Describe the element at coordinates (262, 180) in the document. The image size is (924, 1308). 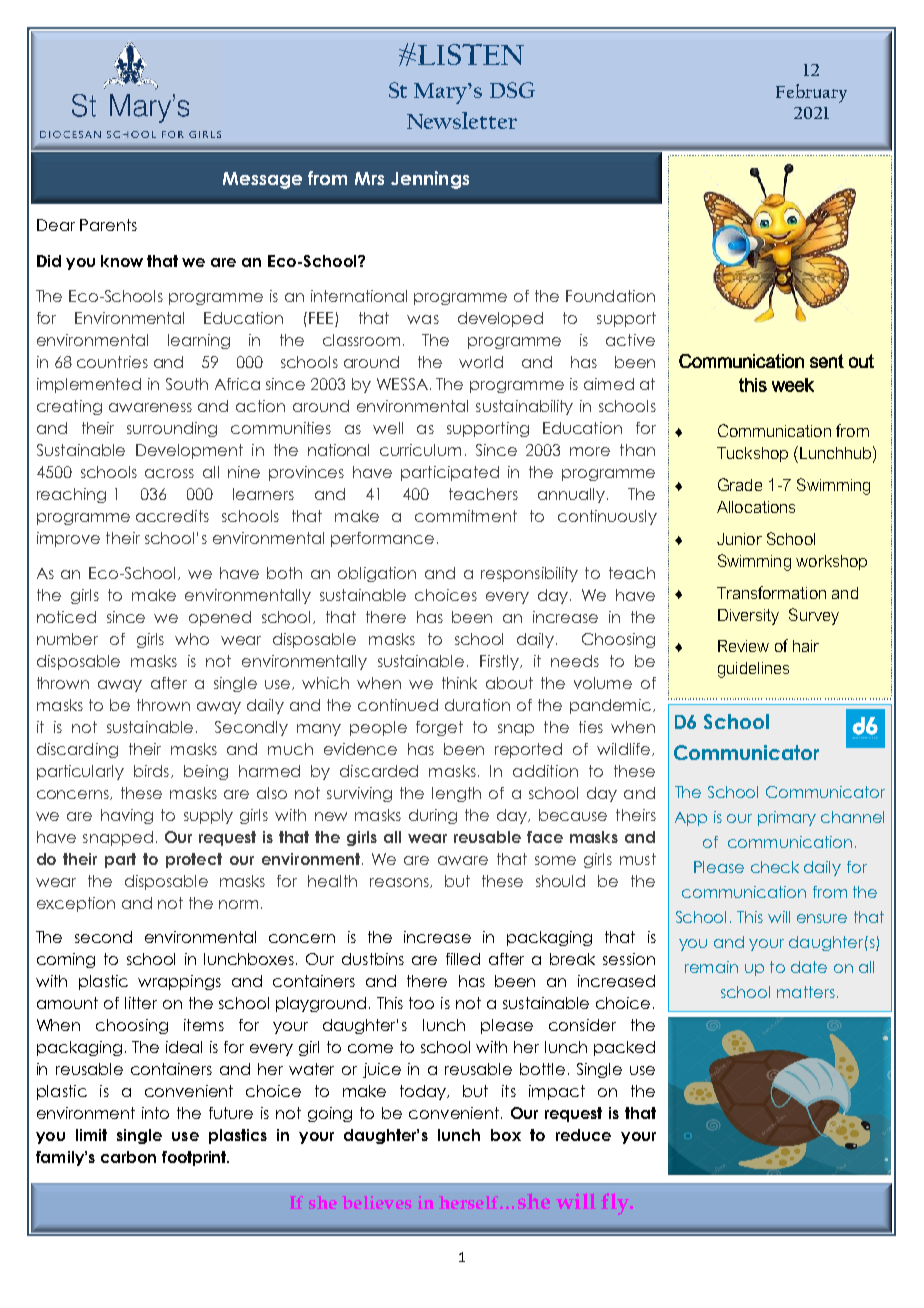
I see `Message` at that location.
